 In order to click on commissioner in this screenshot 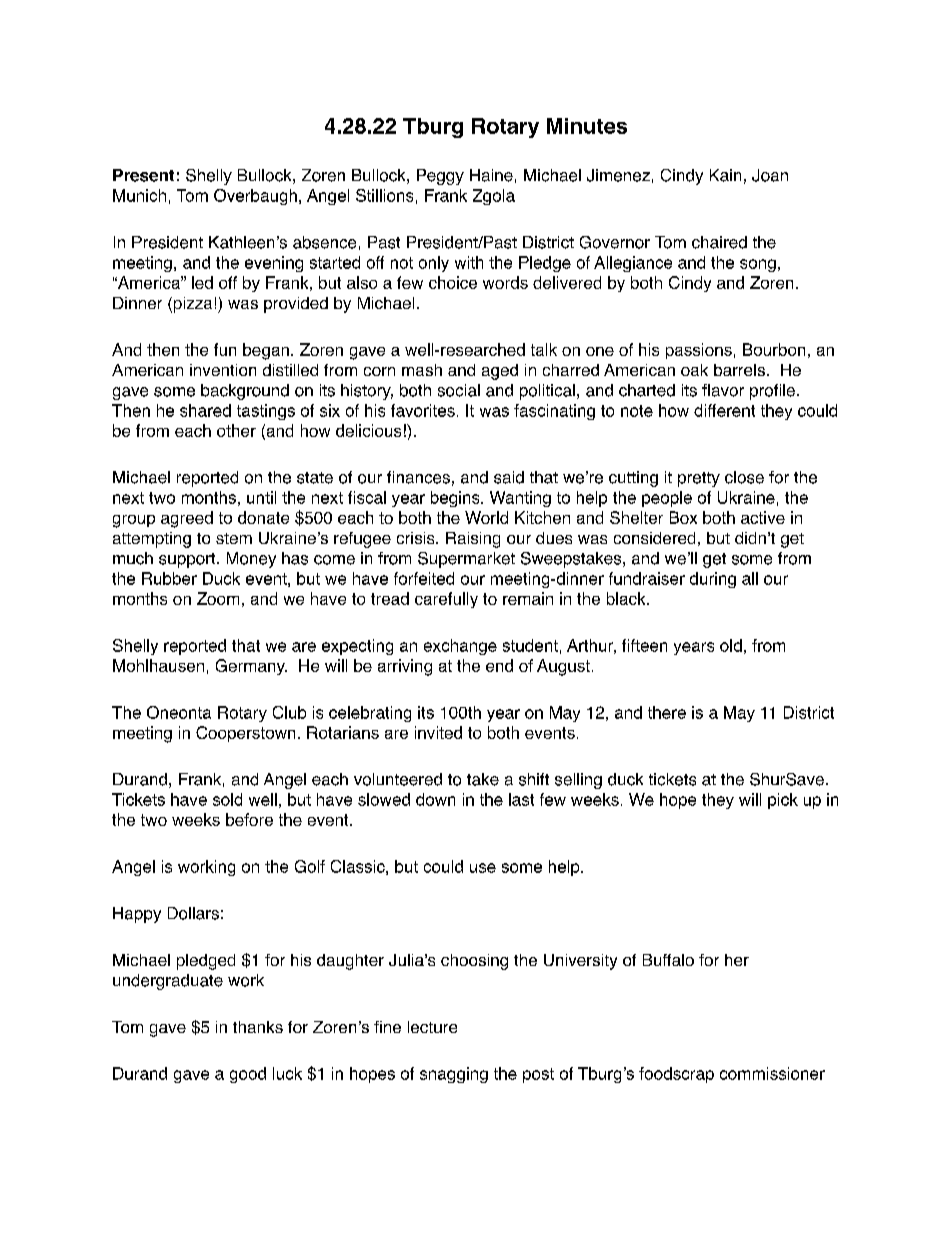, I will do `click(772, 1073)`.
